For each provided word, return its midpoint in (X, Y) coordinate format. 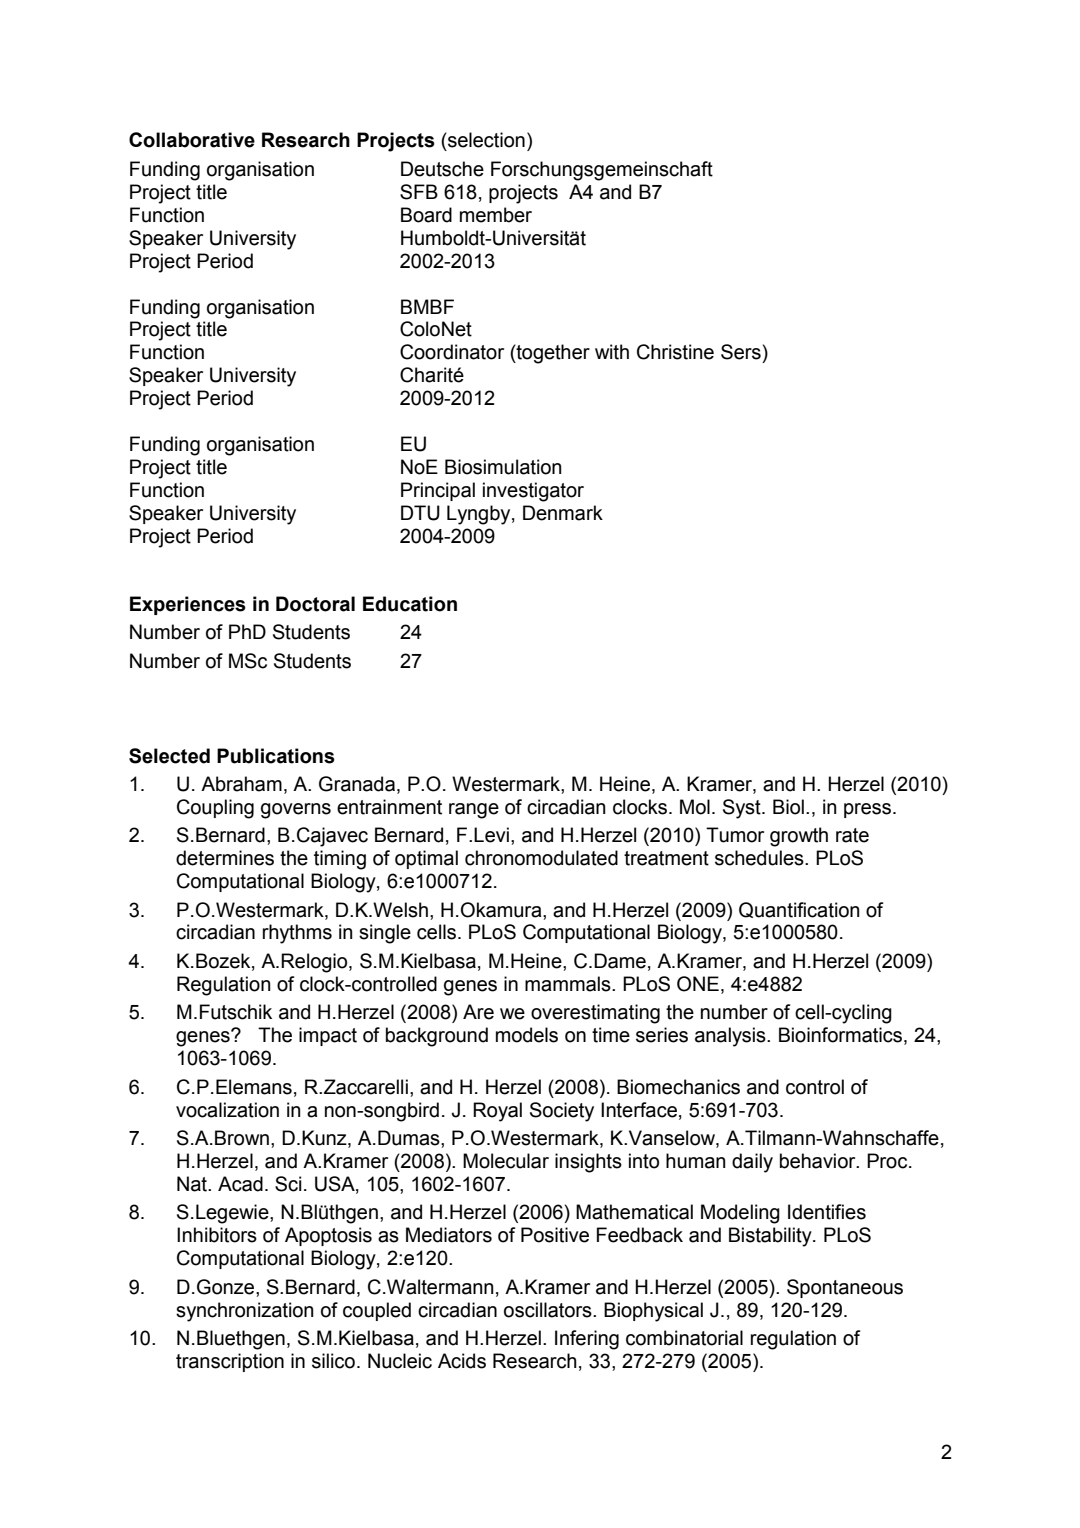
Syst (743, 809)
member (496, 215)
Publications (276, 756)
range (474, 811)
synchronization (245, 1312)
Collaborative (192, 140)
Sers (741, 352)
